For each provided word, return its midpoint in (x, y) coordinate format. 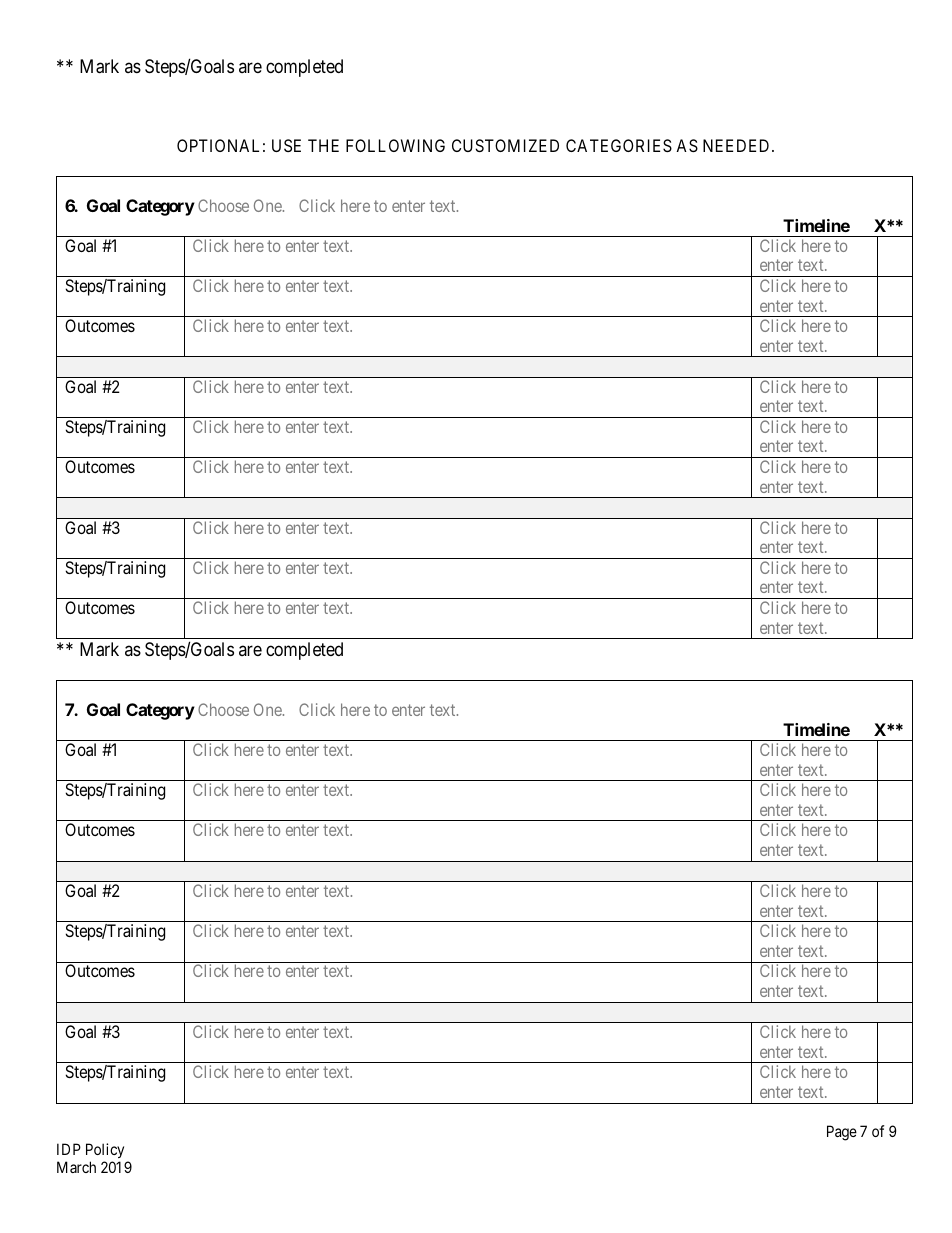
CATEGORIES (619, 145)
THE (323, 145)
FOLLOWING (395, 145)
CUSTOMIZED (505, 145)
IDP (69, 1149)
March (76, 1167)
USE (286, 145)
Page (842, 1133)
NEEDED (738, 145)
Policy (105, 1150)
